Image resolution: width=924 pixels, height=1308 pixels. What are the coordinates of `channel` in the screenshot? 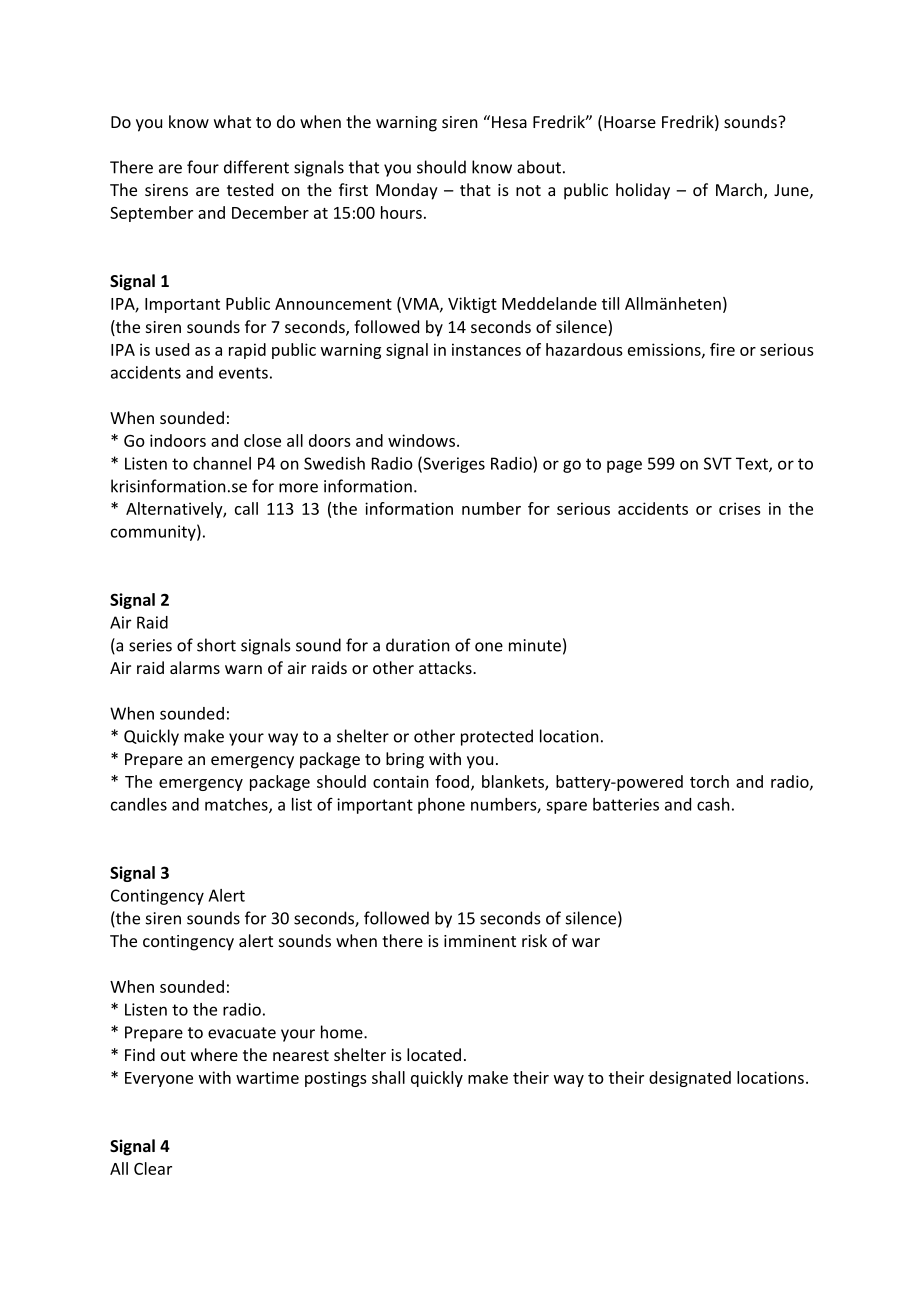 It's located at (222, 463).
